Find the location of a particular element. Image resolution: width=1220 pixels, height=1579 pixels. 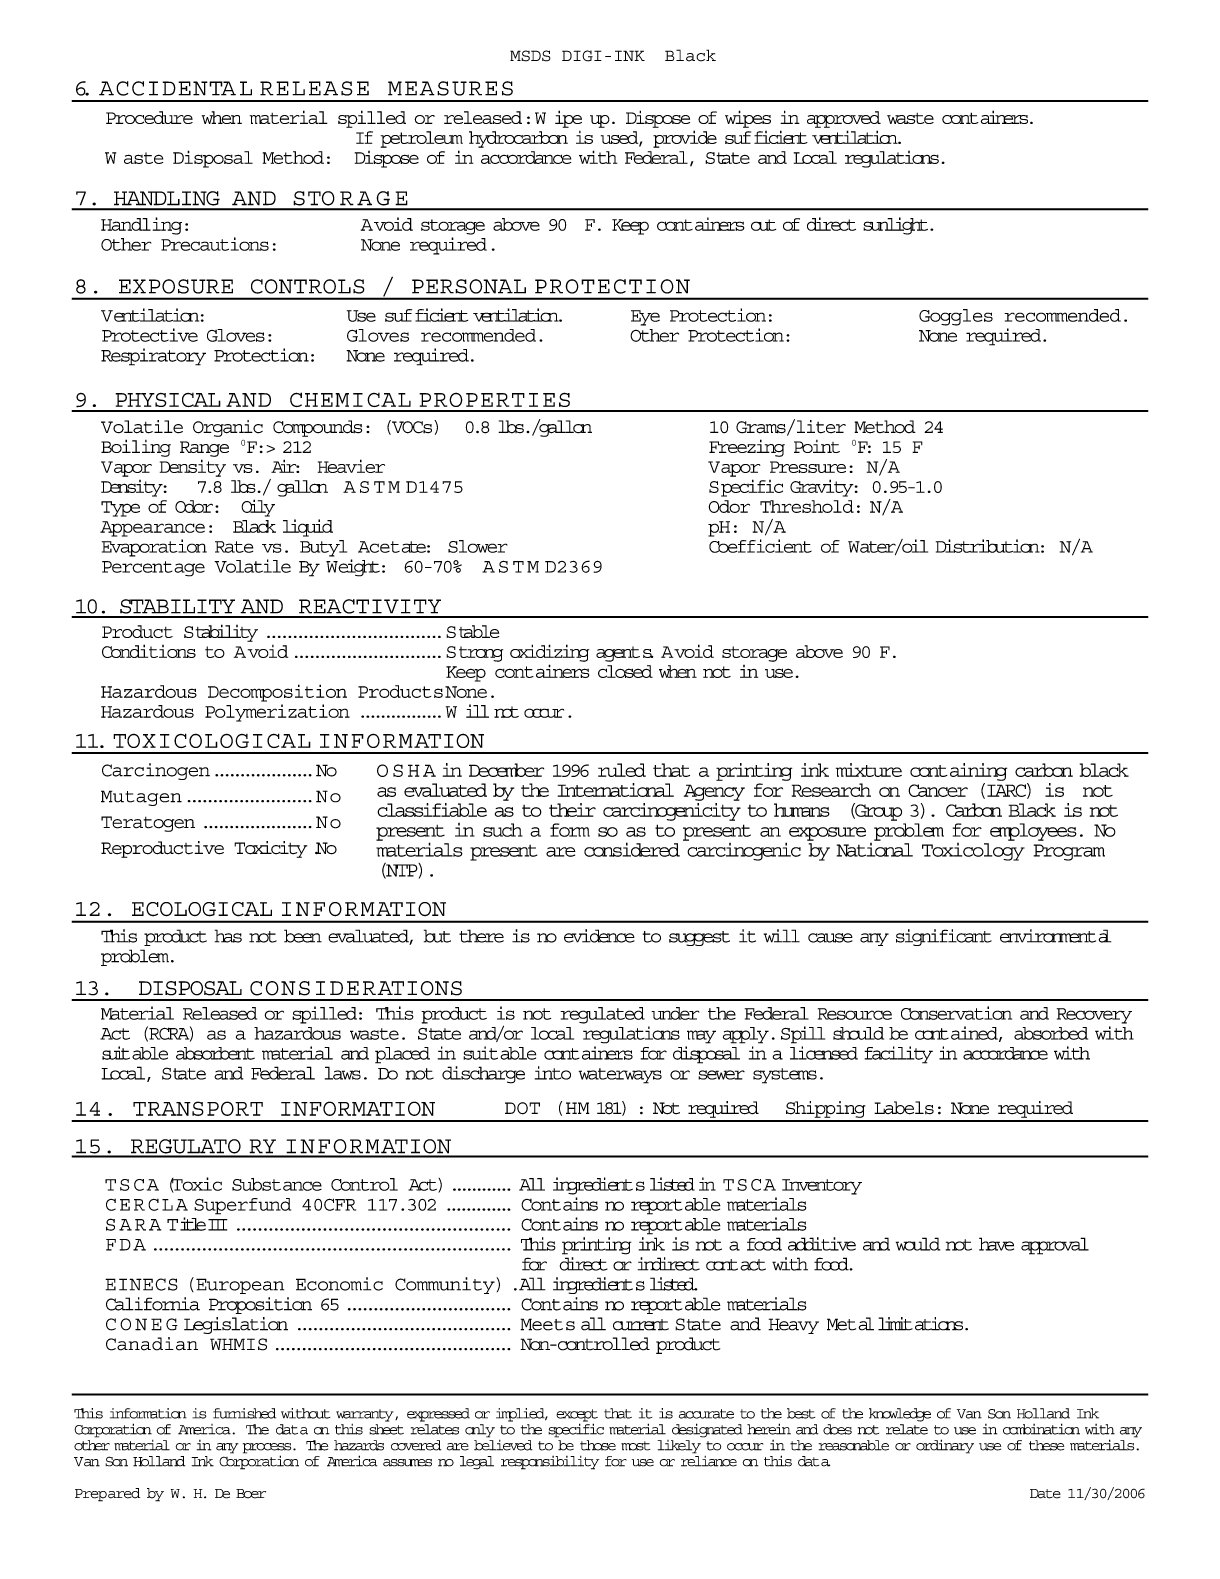

ECOLOGICAL is located at coordinates (202, 909).
